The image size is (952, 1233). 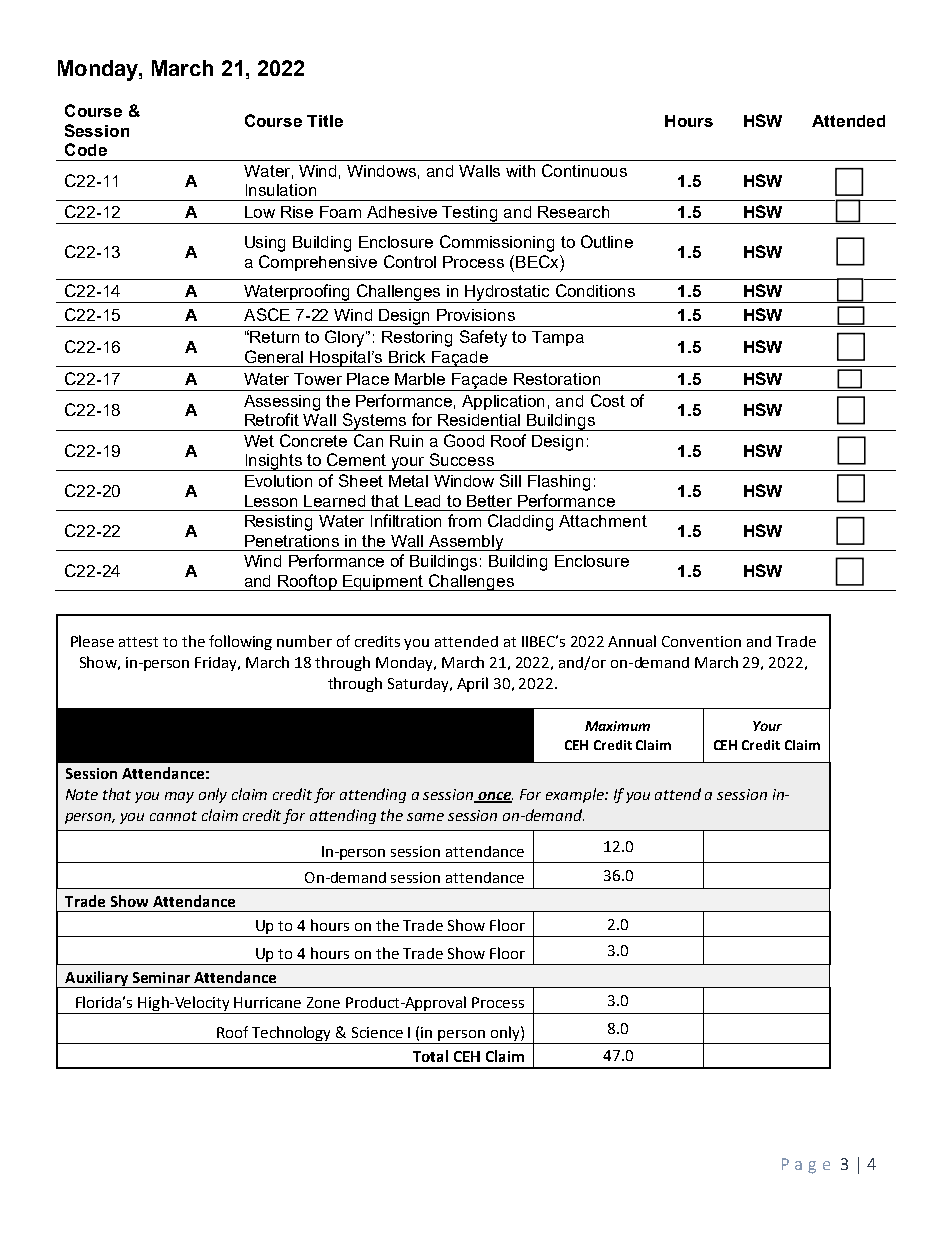 I want to click on Residential, so click(x=479, y=420).
